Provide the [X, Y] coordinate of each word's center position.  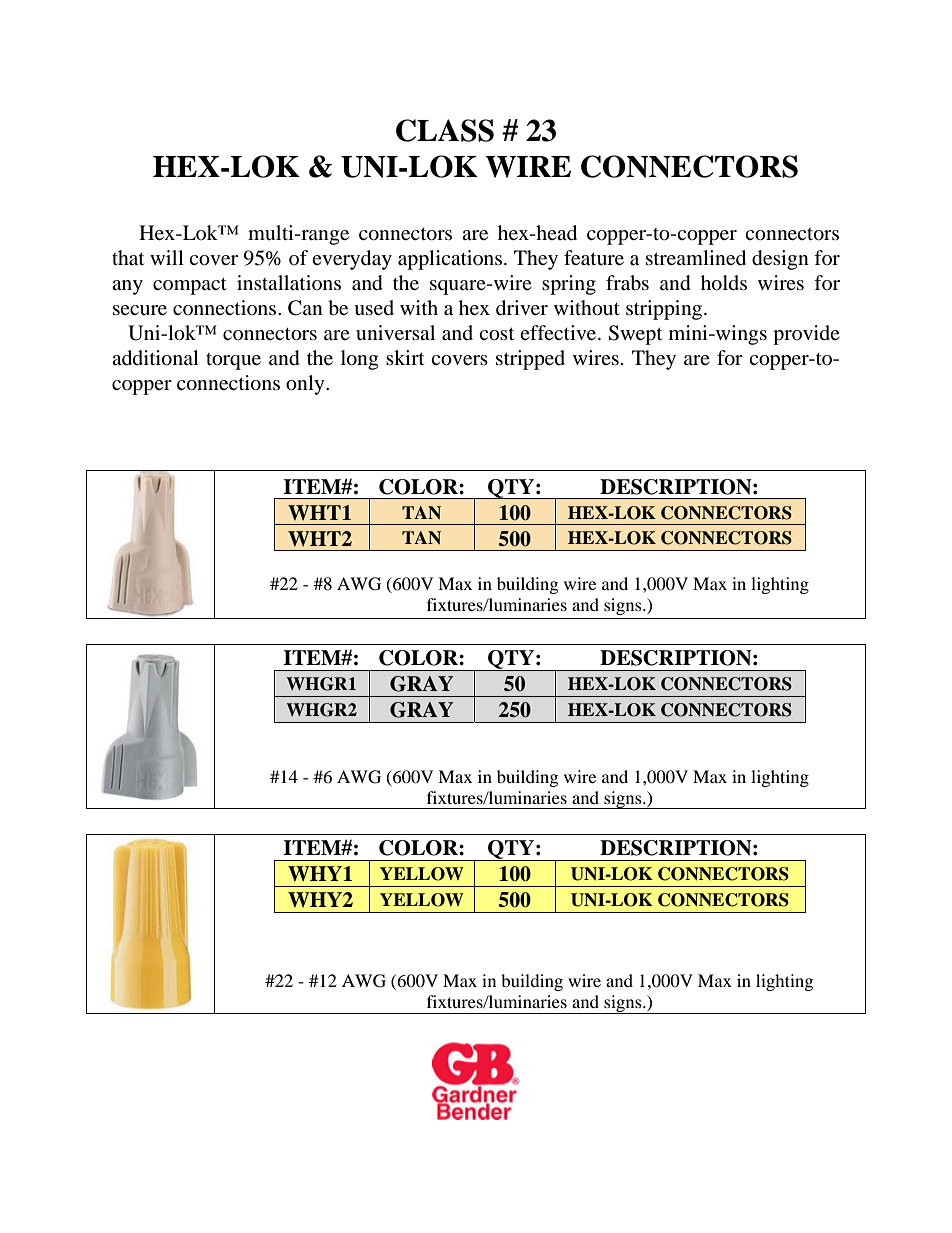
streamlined [696, 258]
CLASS [445, 130]
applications [451, 260]
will [167, 257]
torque [233, 361]
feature [594, 257]
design [780, 260]
